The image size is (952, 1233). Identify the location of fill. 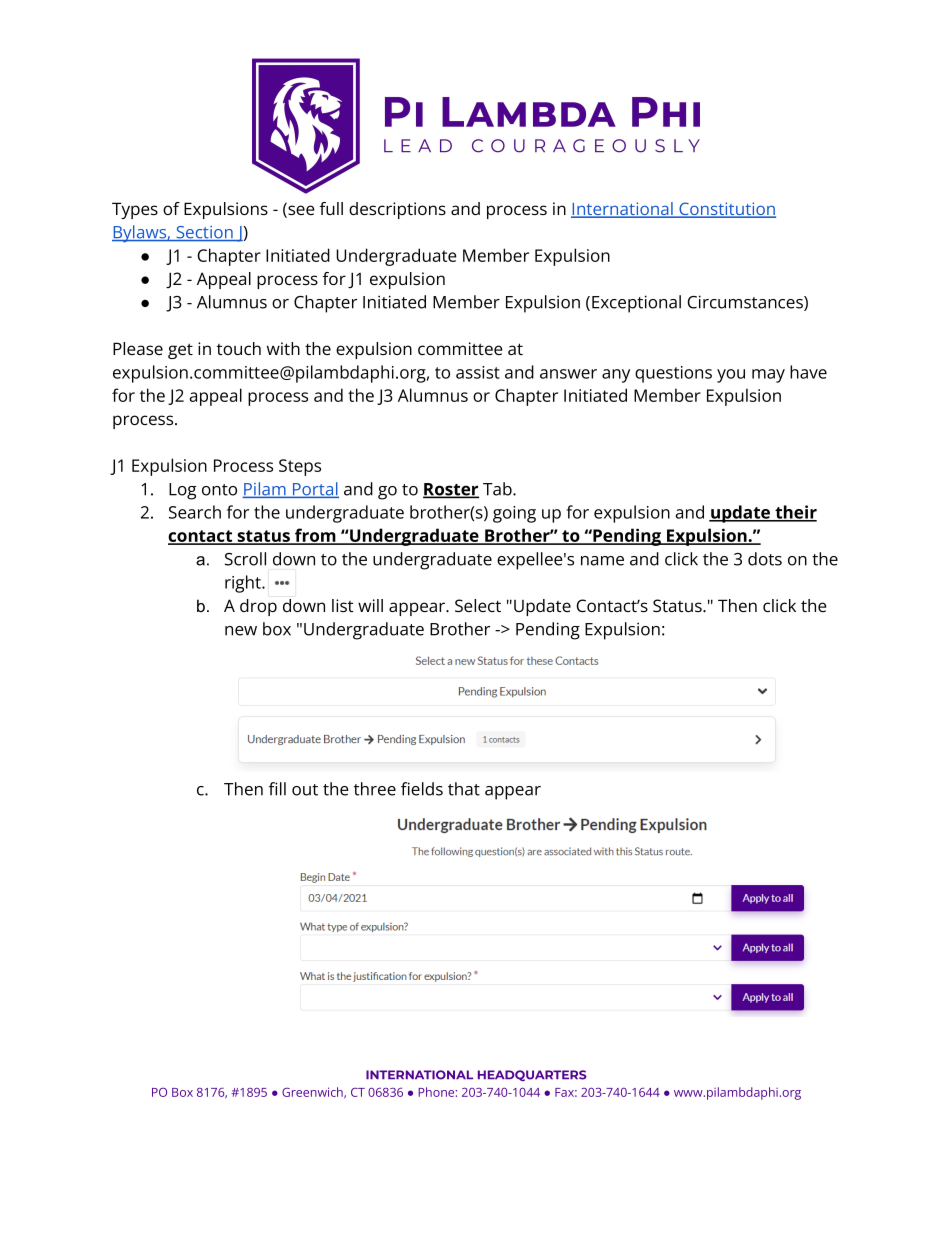
(277, 789).
